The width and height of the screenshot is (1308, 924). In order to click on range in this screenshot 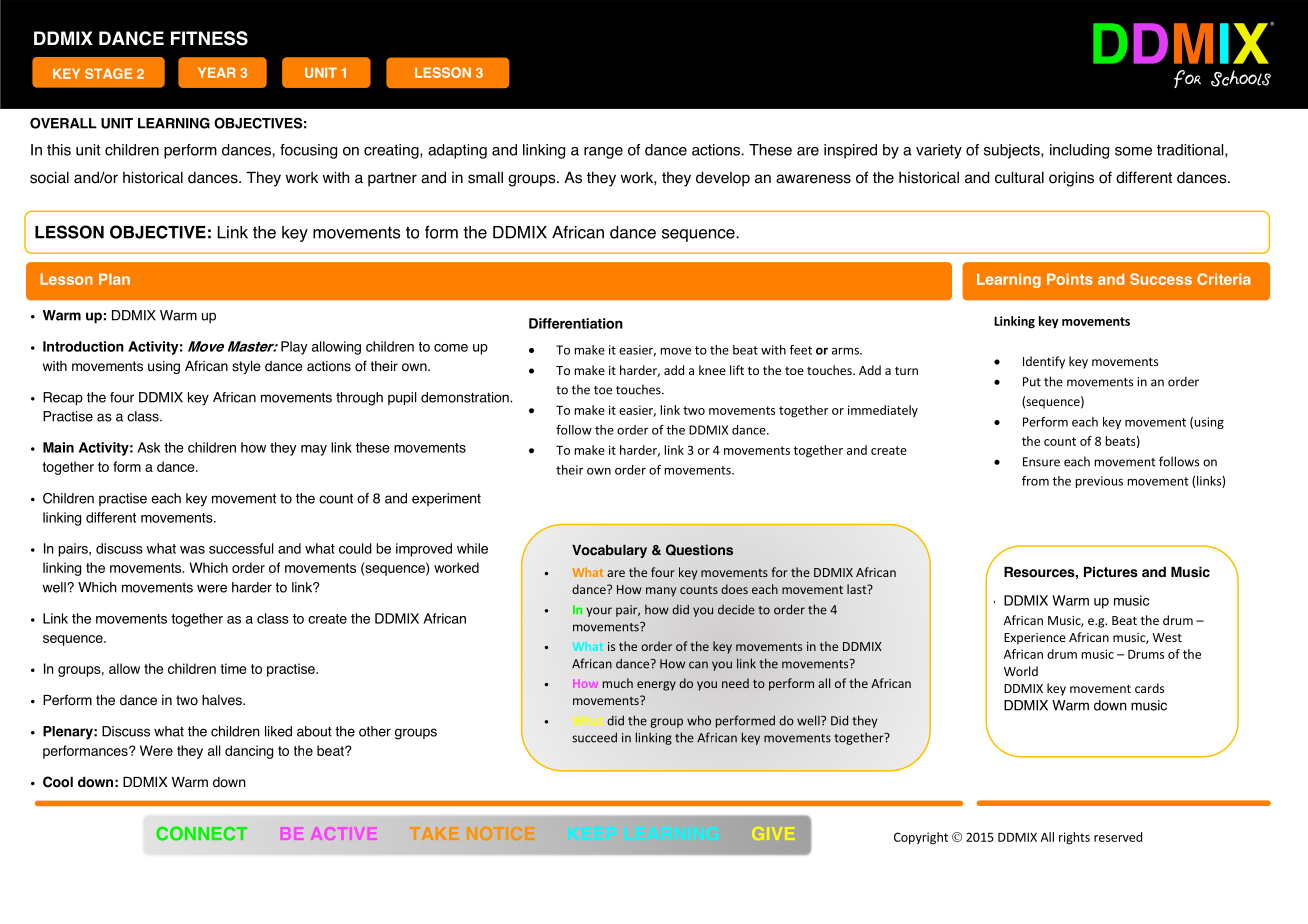, I will do `click(603, 153)`.
